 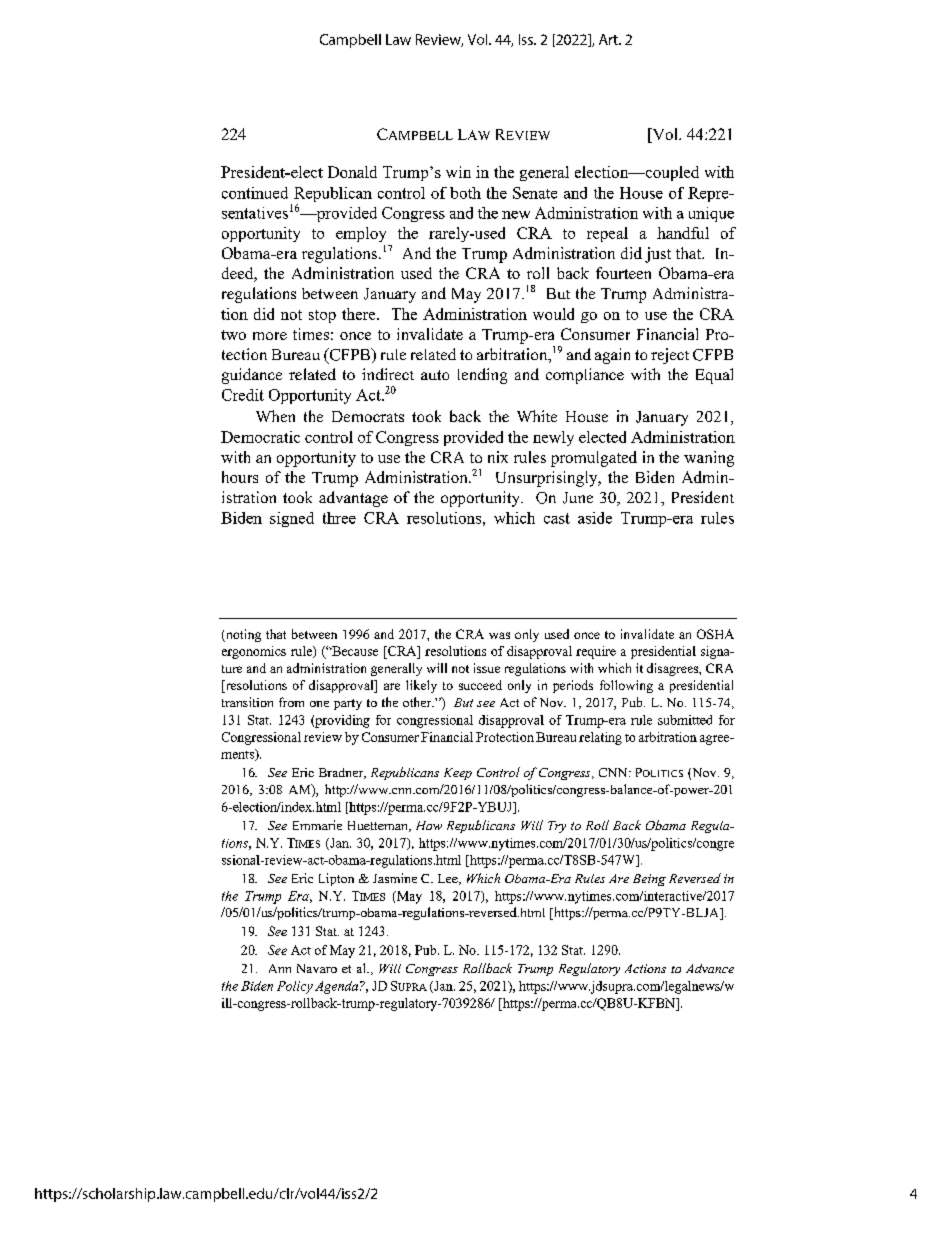 I want to click on signed, so click(x=292, y=519).
